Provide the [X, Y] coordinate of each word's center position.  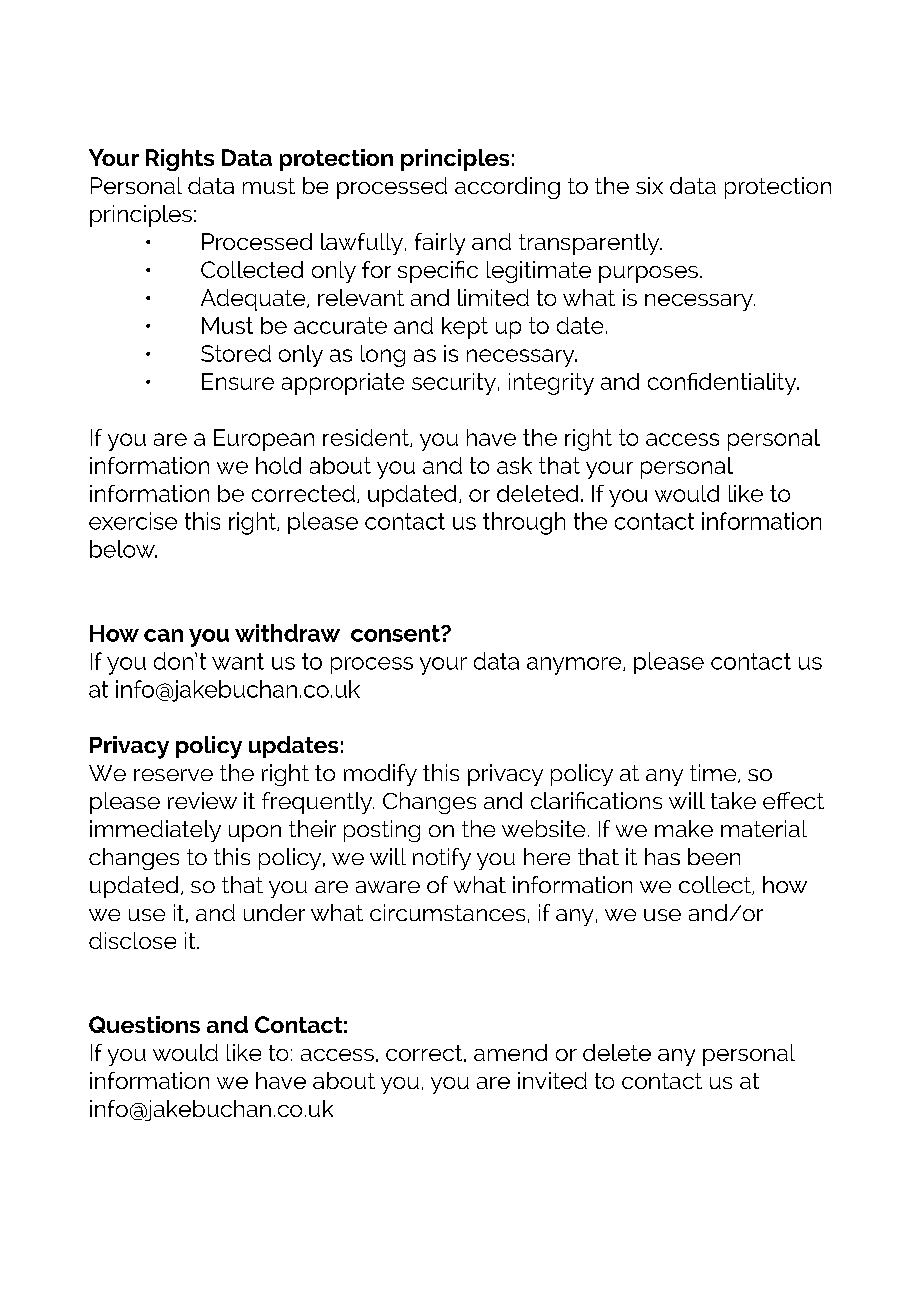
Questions [144, 1024]
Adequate [254, 300]
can [163, 635]
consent [396, 633]
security [454, 384]
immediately [155, 831]
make [684, 828]
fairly [440, 244]
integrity [551, 384]
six [649, 185]
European [264, 440]
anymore [575, 666]
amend [510, 1052]
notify [442, 859]
